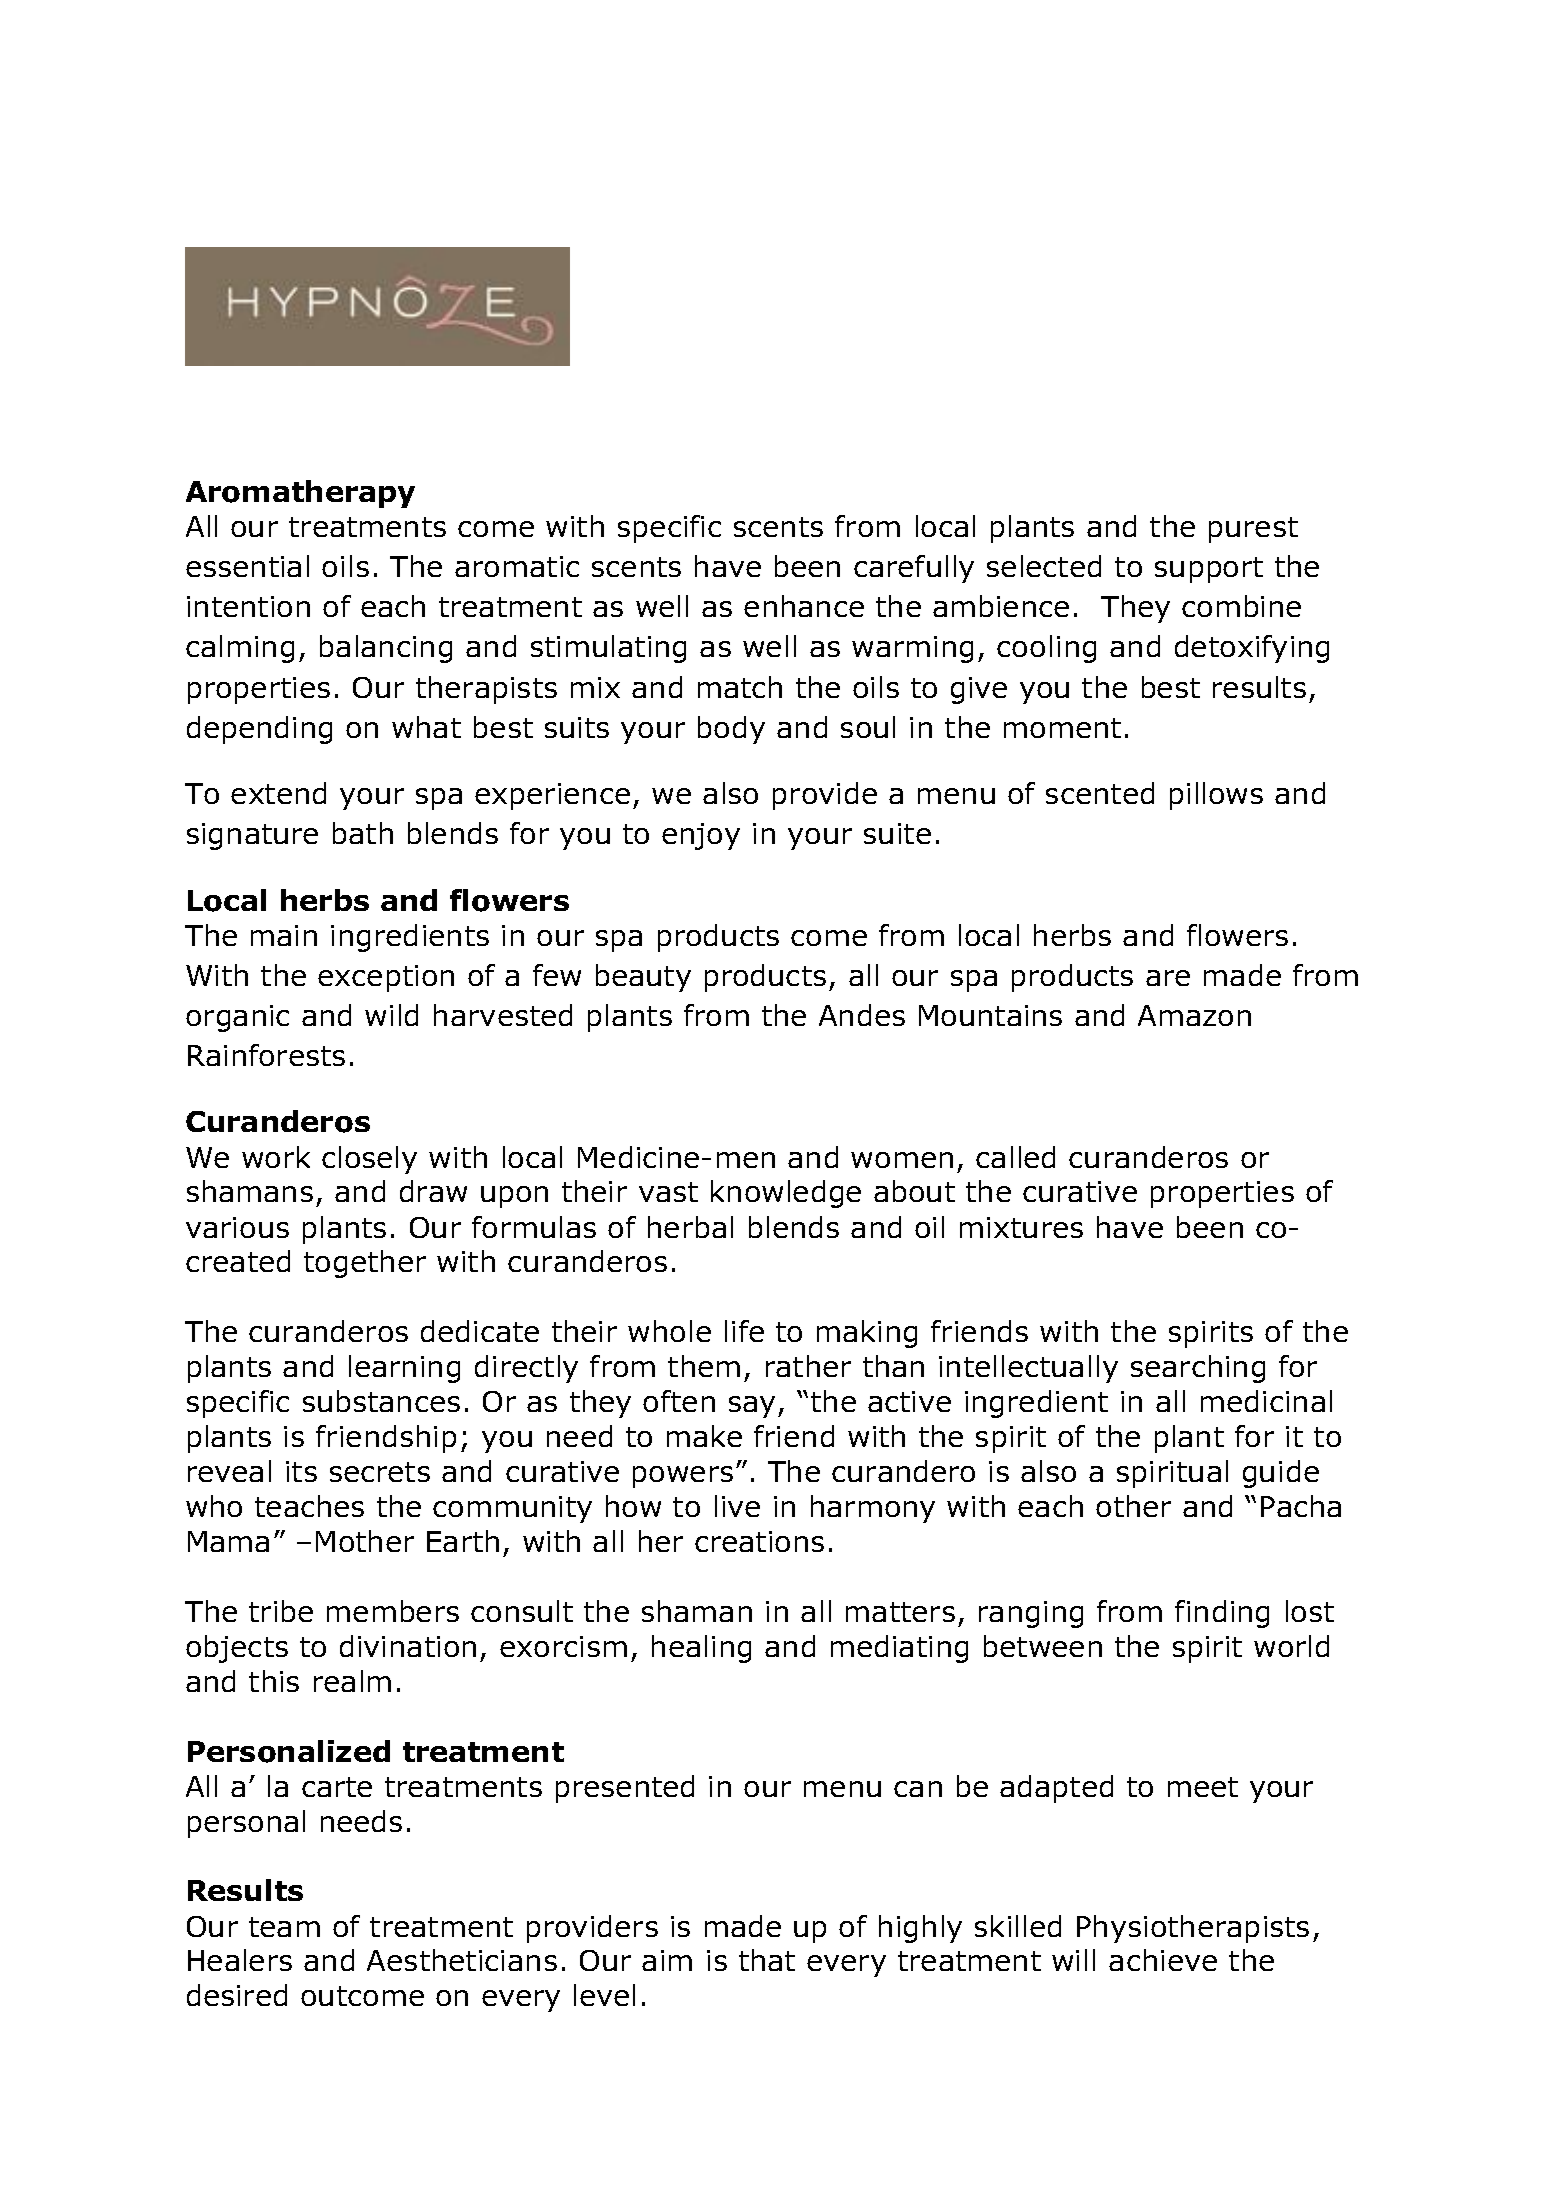 The width and height of the document is (1557, 2201). What do you see at coordinates (300, 494) in the document?
I see `Aromatherapy` at bounding box center [300, 494].
